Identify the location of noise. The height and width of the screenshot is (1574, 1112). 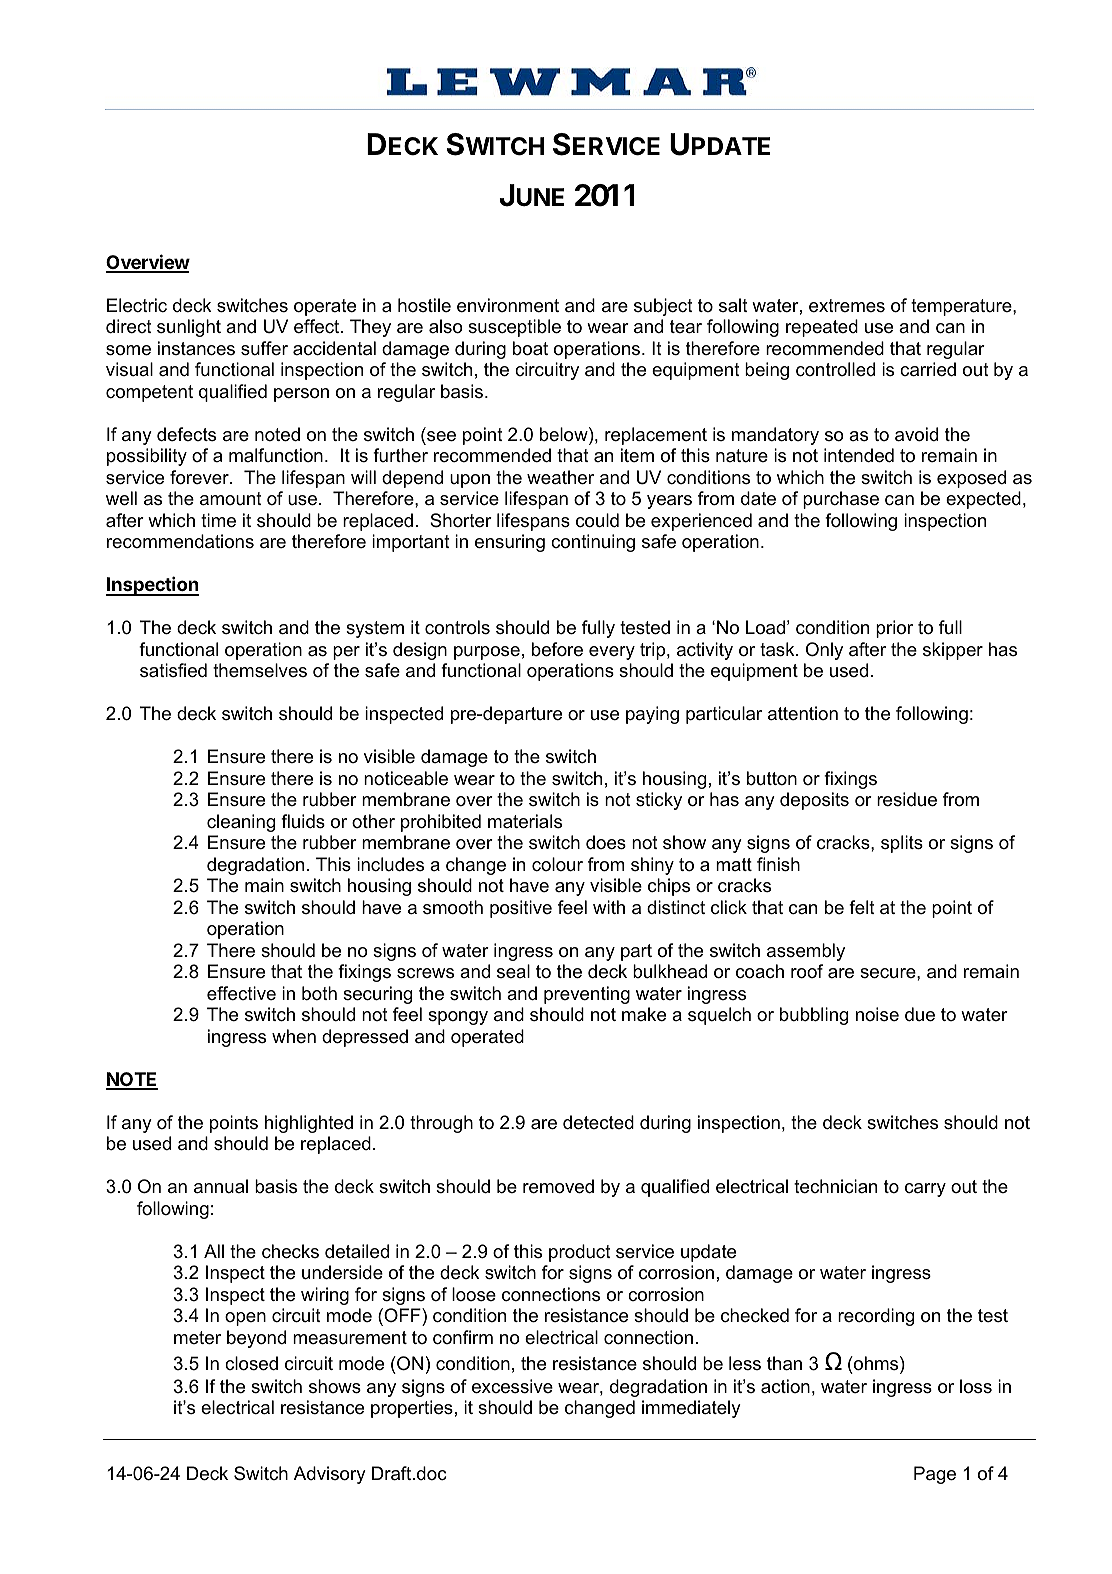
(877, 1014).
